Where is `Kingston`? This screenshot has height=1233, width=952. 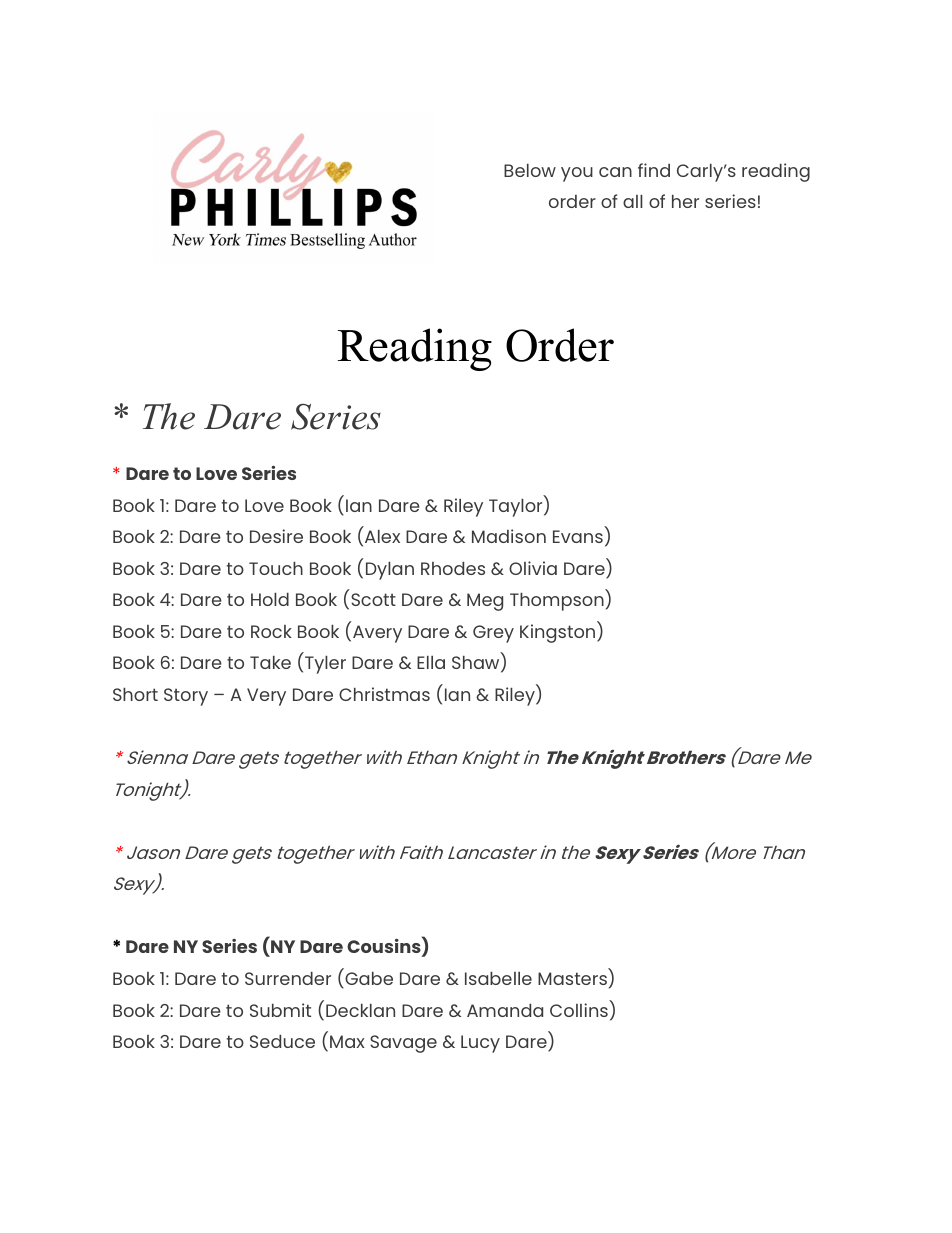 Kingston is located at coordinates (559, 632).
